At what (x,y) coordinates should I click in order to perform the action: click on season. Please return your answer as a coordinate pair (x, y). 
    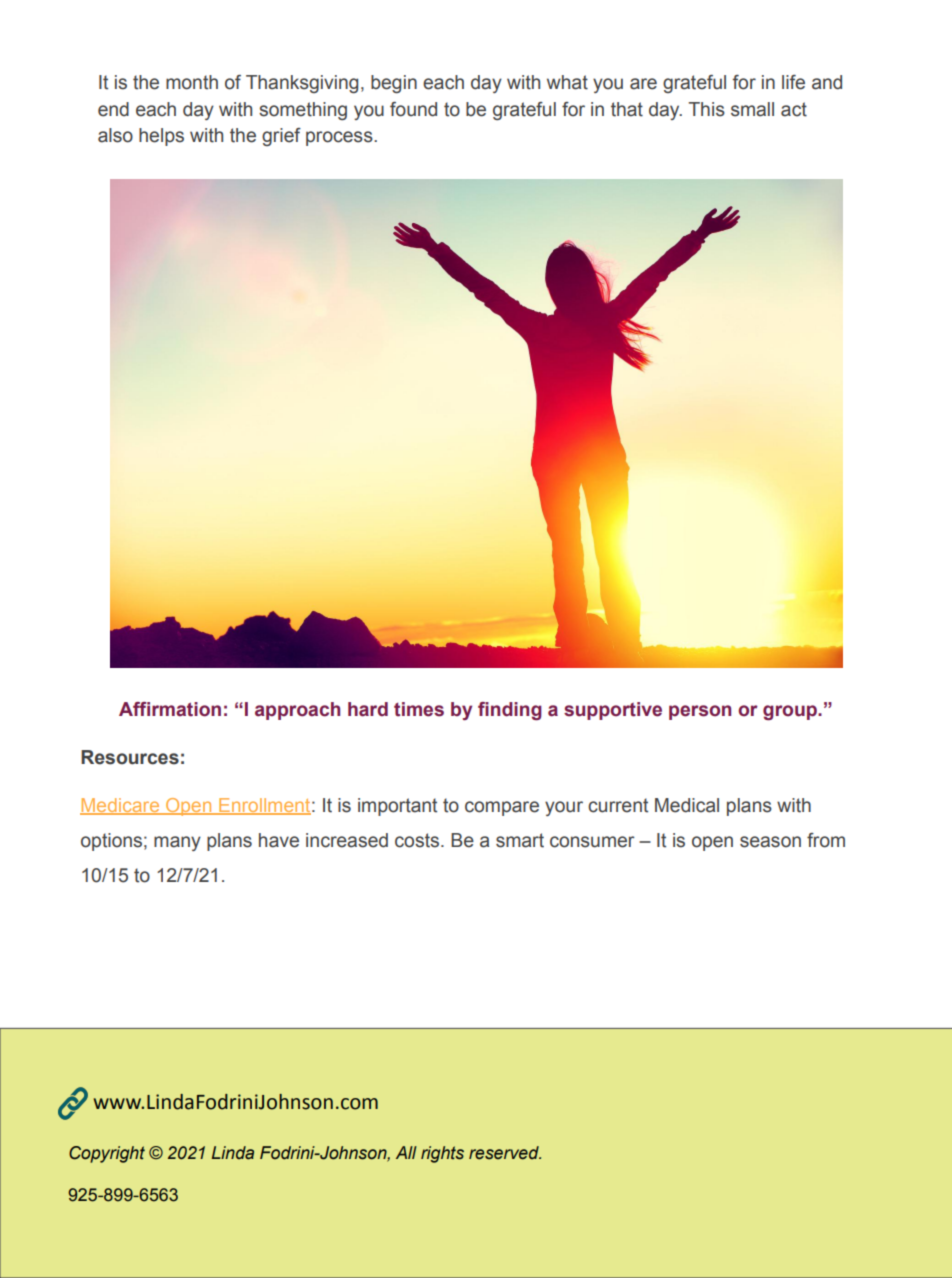
    Looking at the image, I should click on (770, 842).
